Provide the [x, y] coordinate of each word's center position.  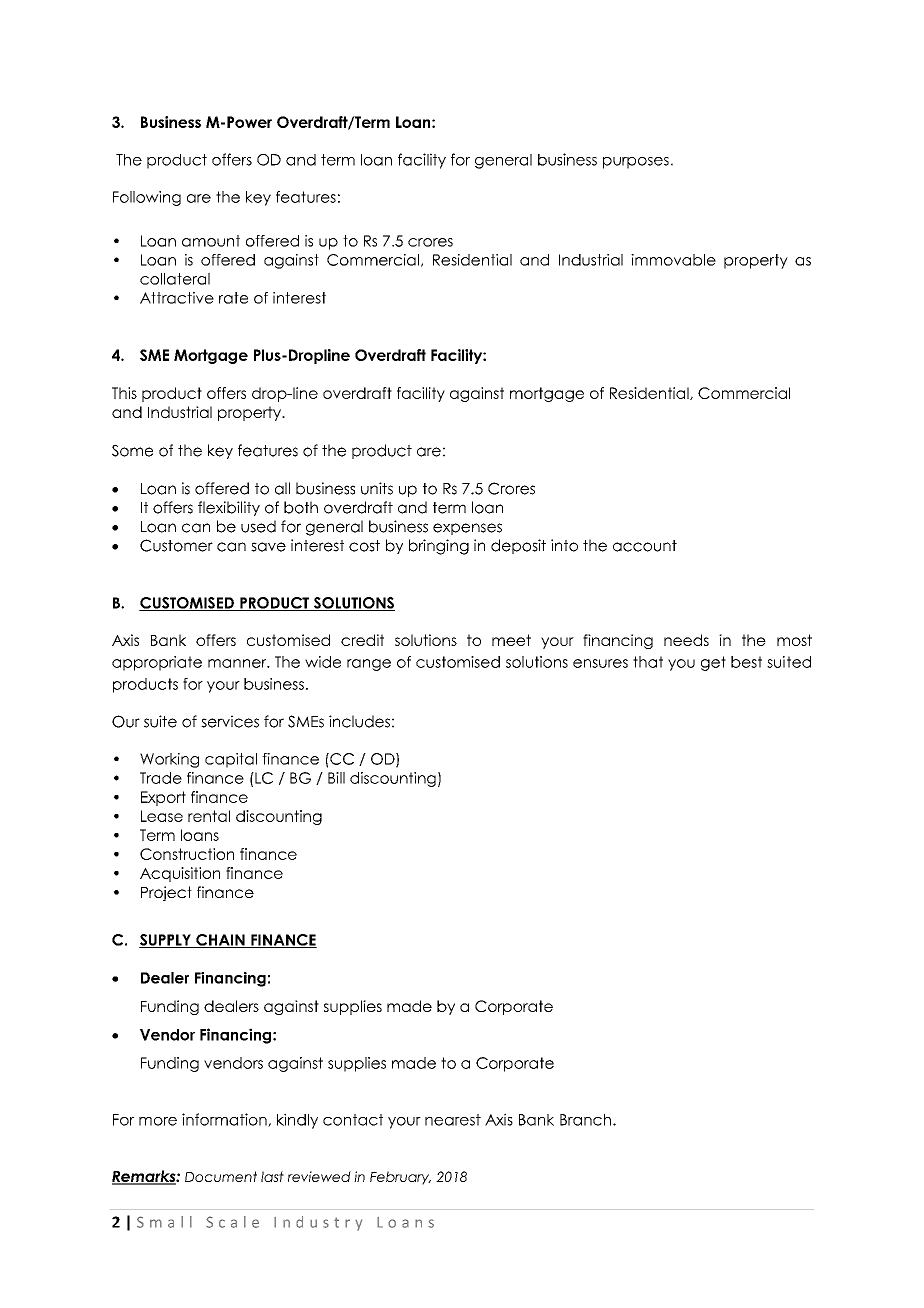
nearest [453, 1120]
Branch [585, 1120]
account [645, 546]
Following [147, 198]
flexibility [229, 508]
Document [221, 1176]
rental [209, 816]
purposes [636, 163]
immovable [673, 260]
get [713, 663]
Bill [336, 778]
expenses [467, 529]
